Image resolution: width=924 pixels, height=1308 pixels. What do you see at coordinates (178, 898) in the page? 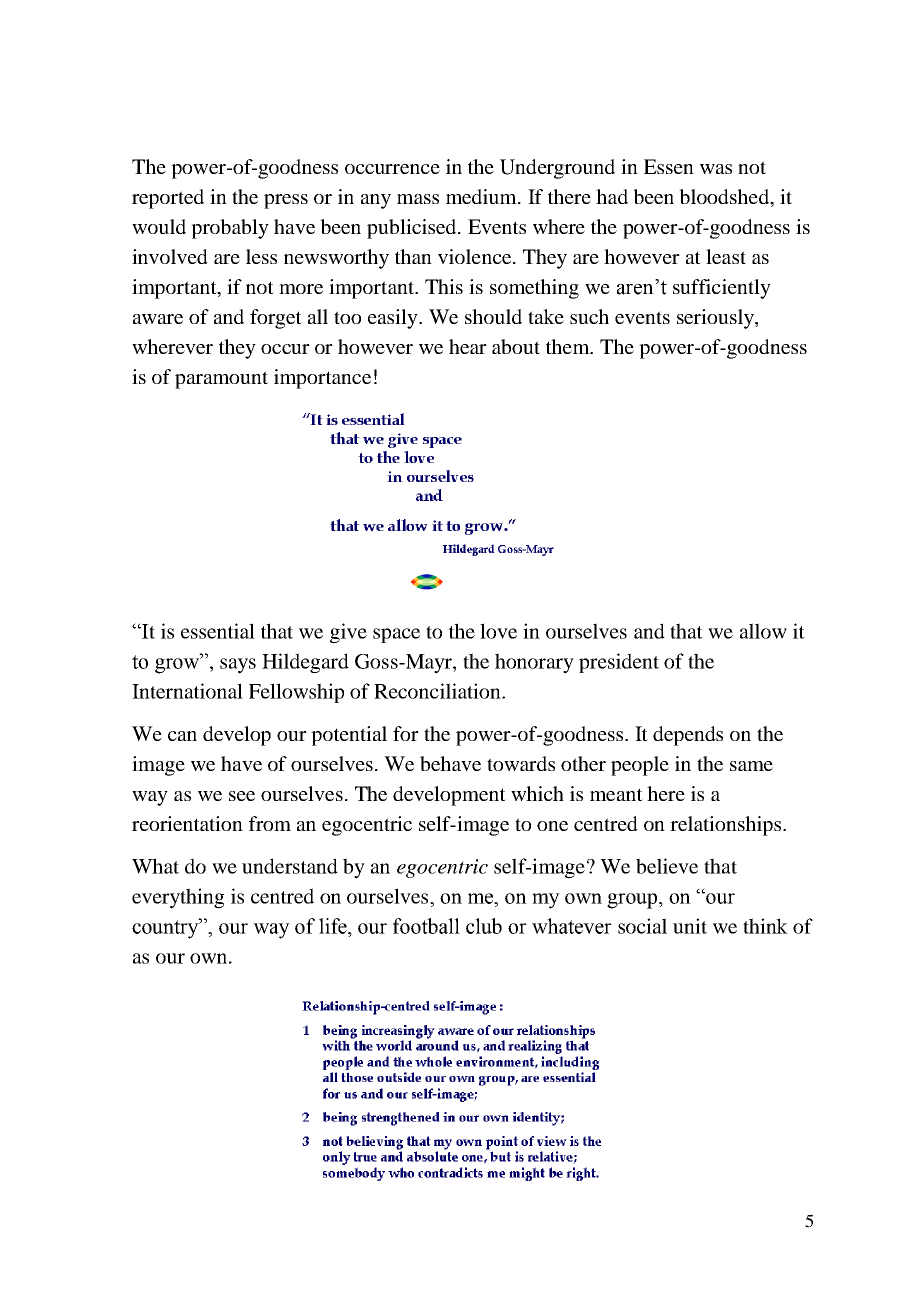
I see `everything` at bounding box center [178, 898].
